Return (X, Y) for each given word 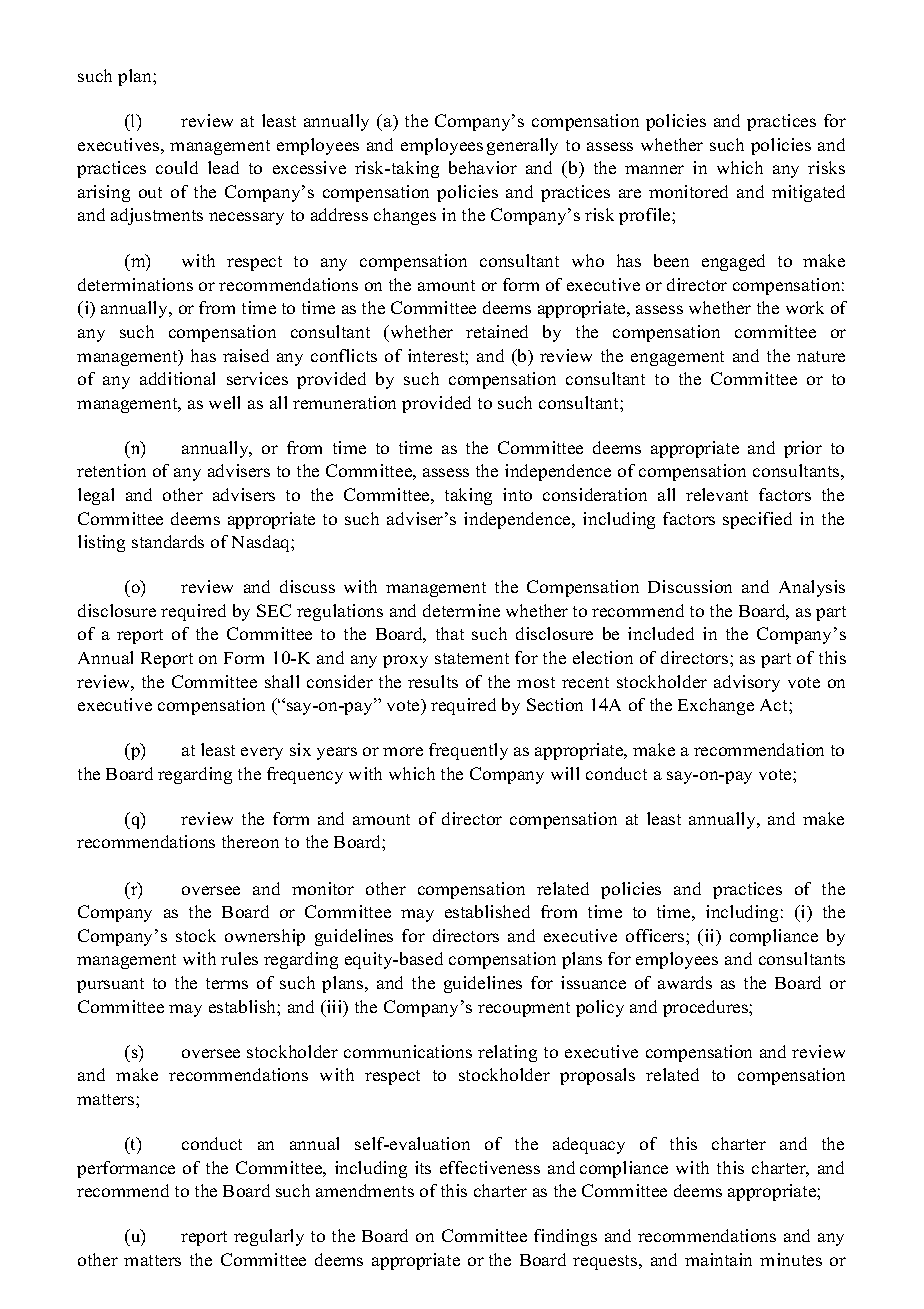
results (433, 681)
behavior (483, 167)
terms (227, 983)
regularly (269, 1237)
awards (685, 982)
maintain (718, 1259)
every (262, 753)
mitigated (808, 193)
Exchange (716, 706)
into (517, 494)
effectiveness (490, 1167)
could (177, 167)
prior (803, 449)
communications (408, 1051)
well (224, 402)
